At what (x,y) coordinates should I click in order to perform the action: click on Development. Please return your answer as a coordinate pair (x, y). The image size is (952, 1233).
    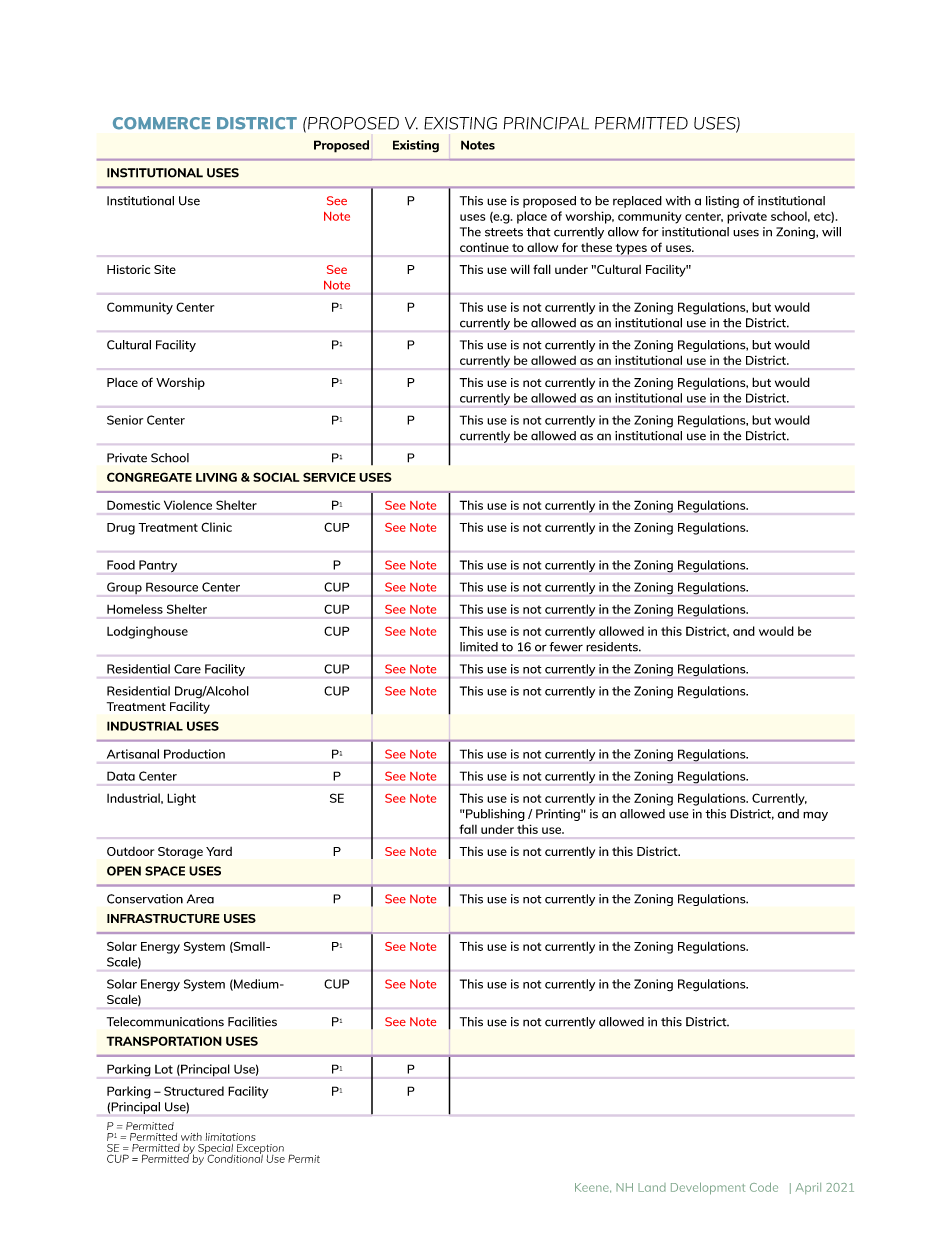
    Looking at the image, I should click on (708, 1188).
